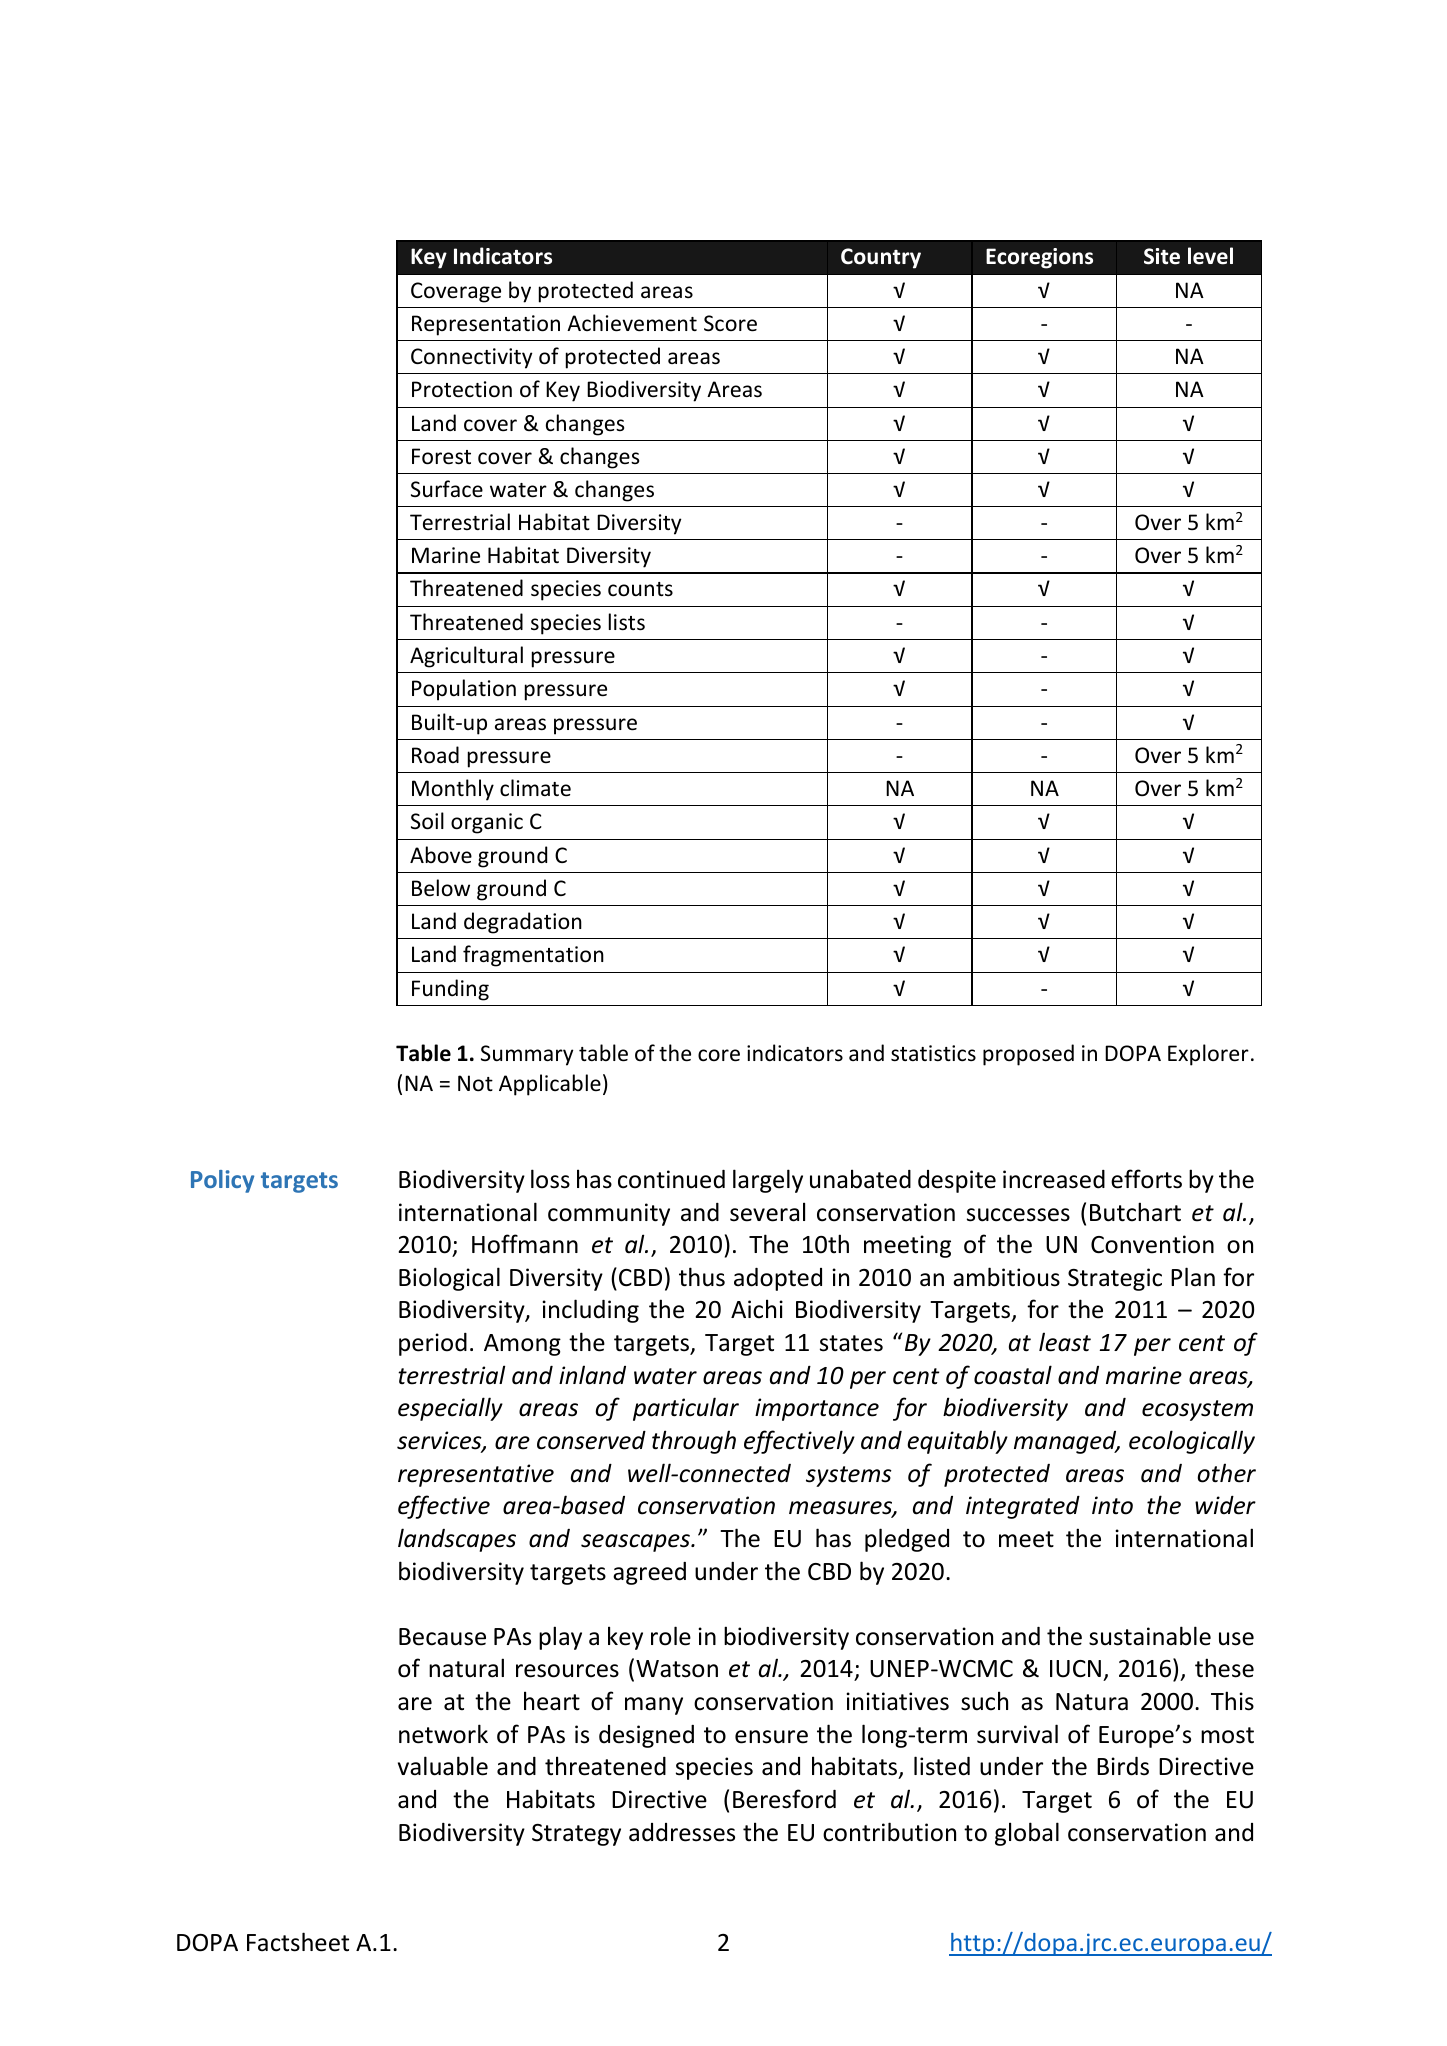 Image resolution: width=1447 pixels, height=2046 pixels. Describe the element at coordinates (449, 1279) in the screenshot. I see `Biological` at that location.
